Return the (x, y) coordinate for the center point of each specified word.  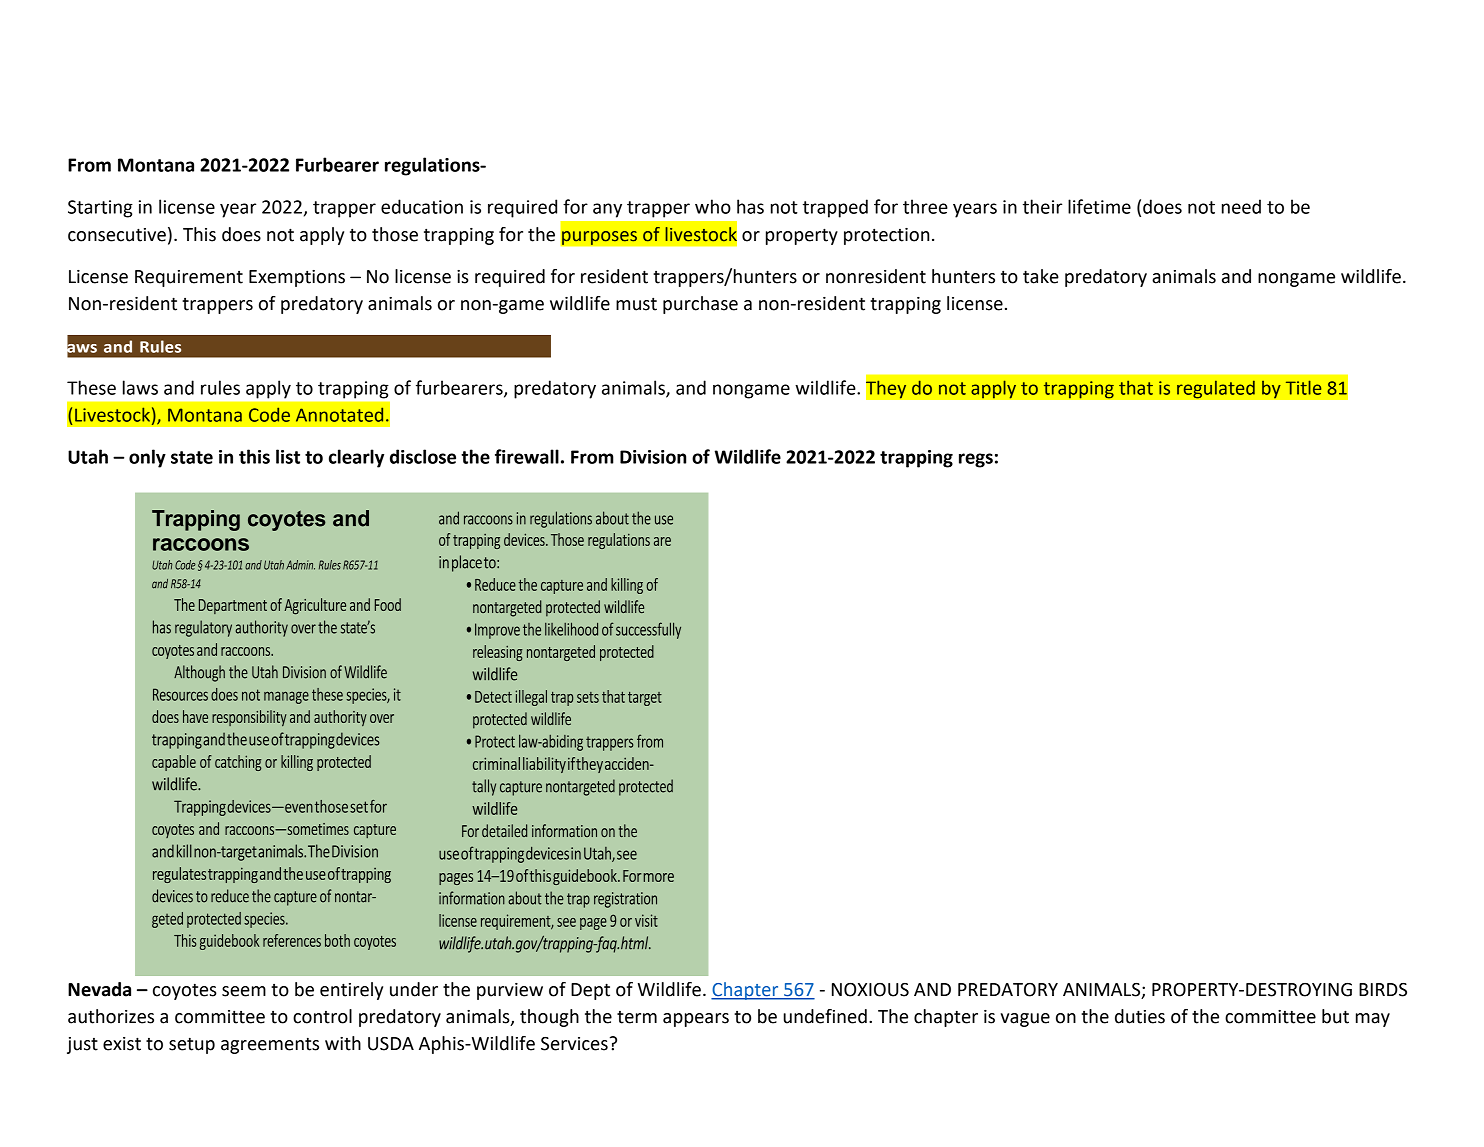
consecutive (117, 235)
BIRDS (1383, 990)
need (1241, 206)
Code (269, 414)
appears (696, 1020)
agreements (270, 1045)
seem (244, 991)
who (713, 206)
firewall (527, 456)
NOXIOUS (870, 990)
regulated (1216, 389)
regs (976, 460)
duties (1140, 1016)
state (192, 457)
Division (653, 457)
